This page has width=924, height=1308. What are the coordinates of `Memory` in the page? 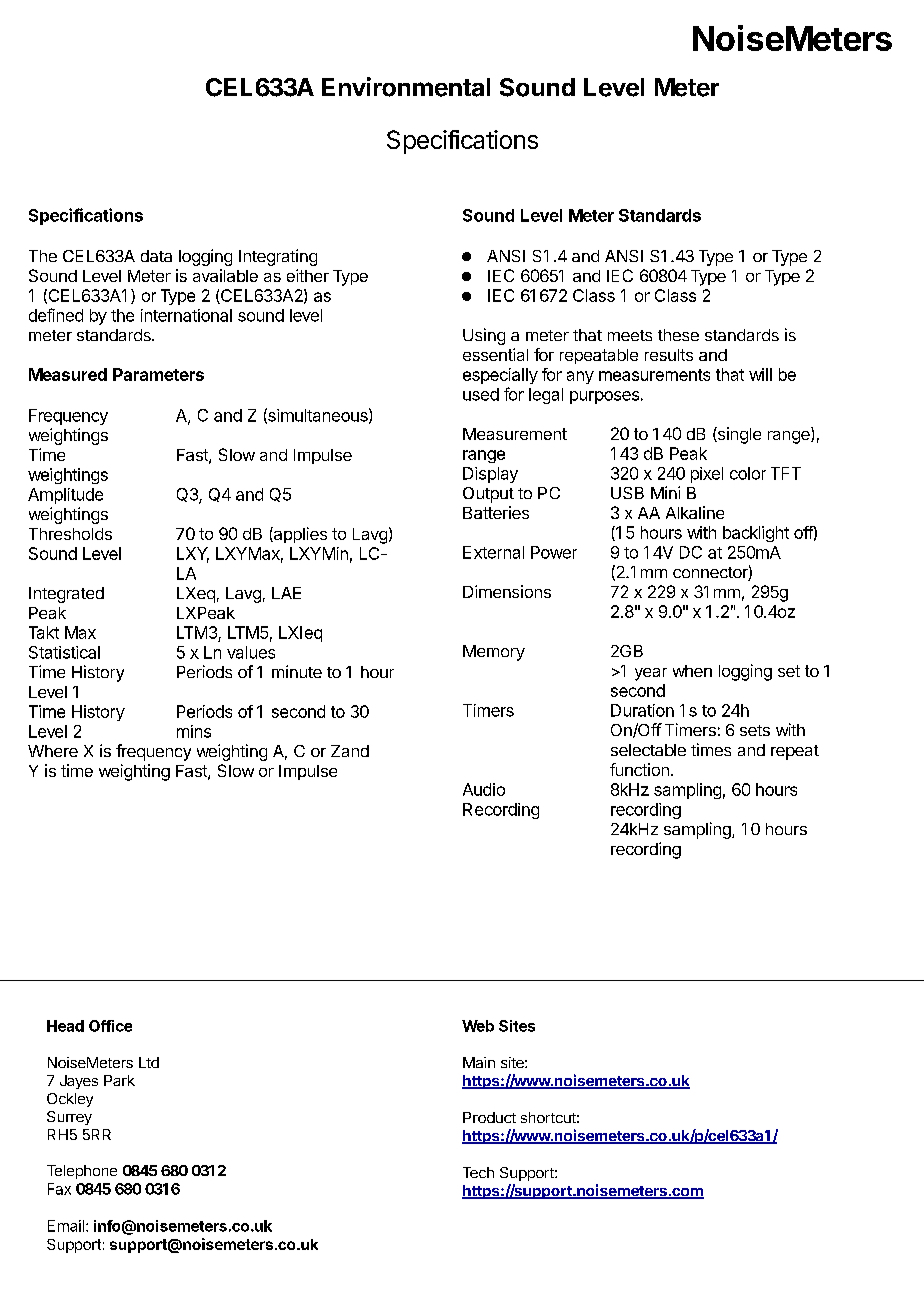 It's located at (494, 653).
